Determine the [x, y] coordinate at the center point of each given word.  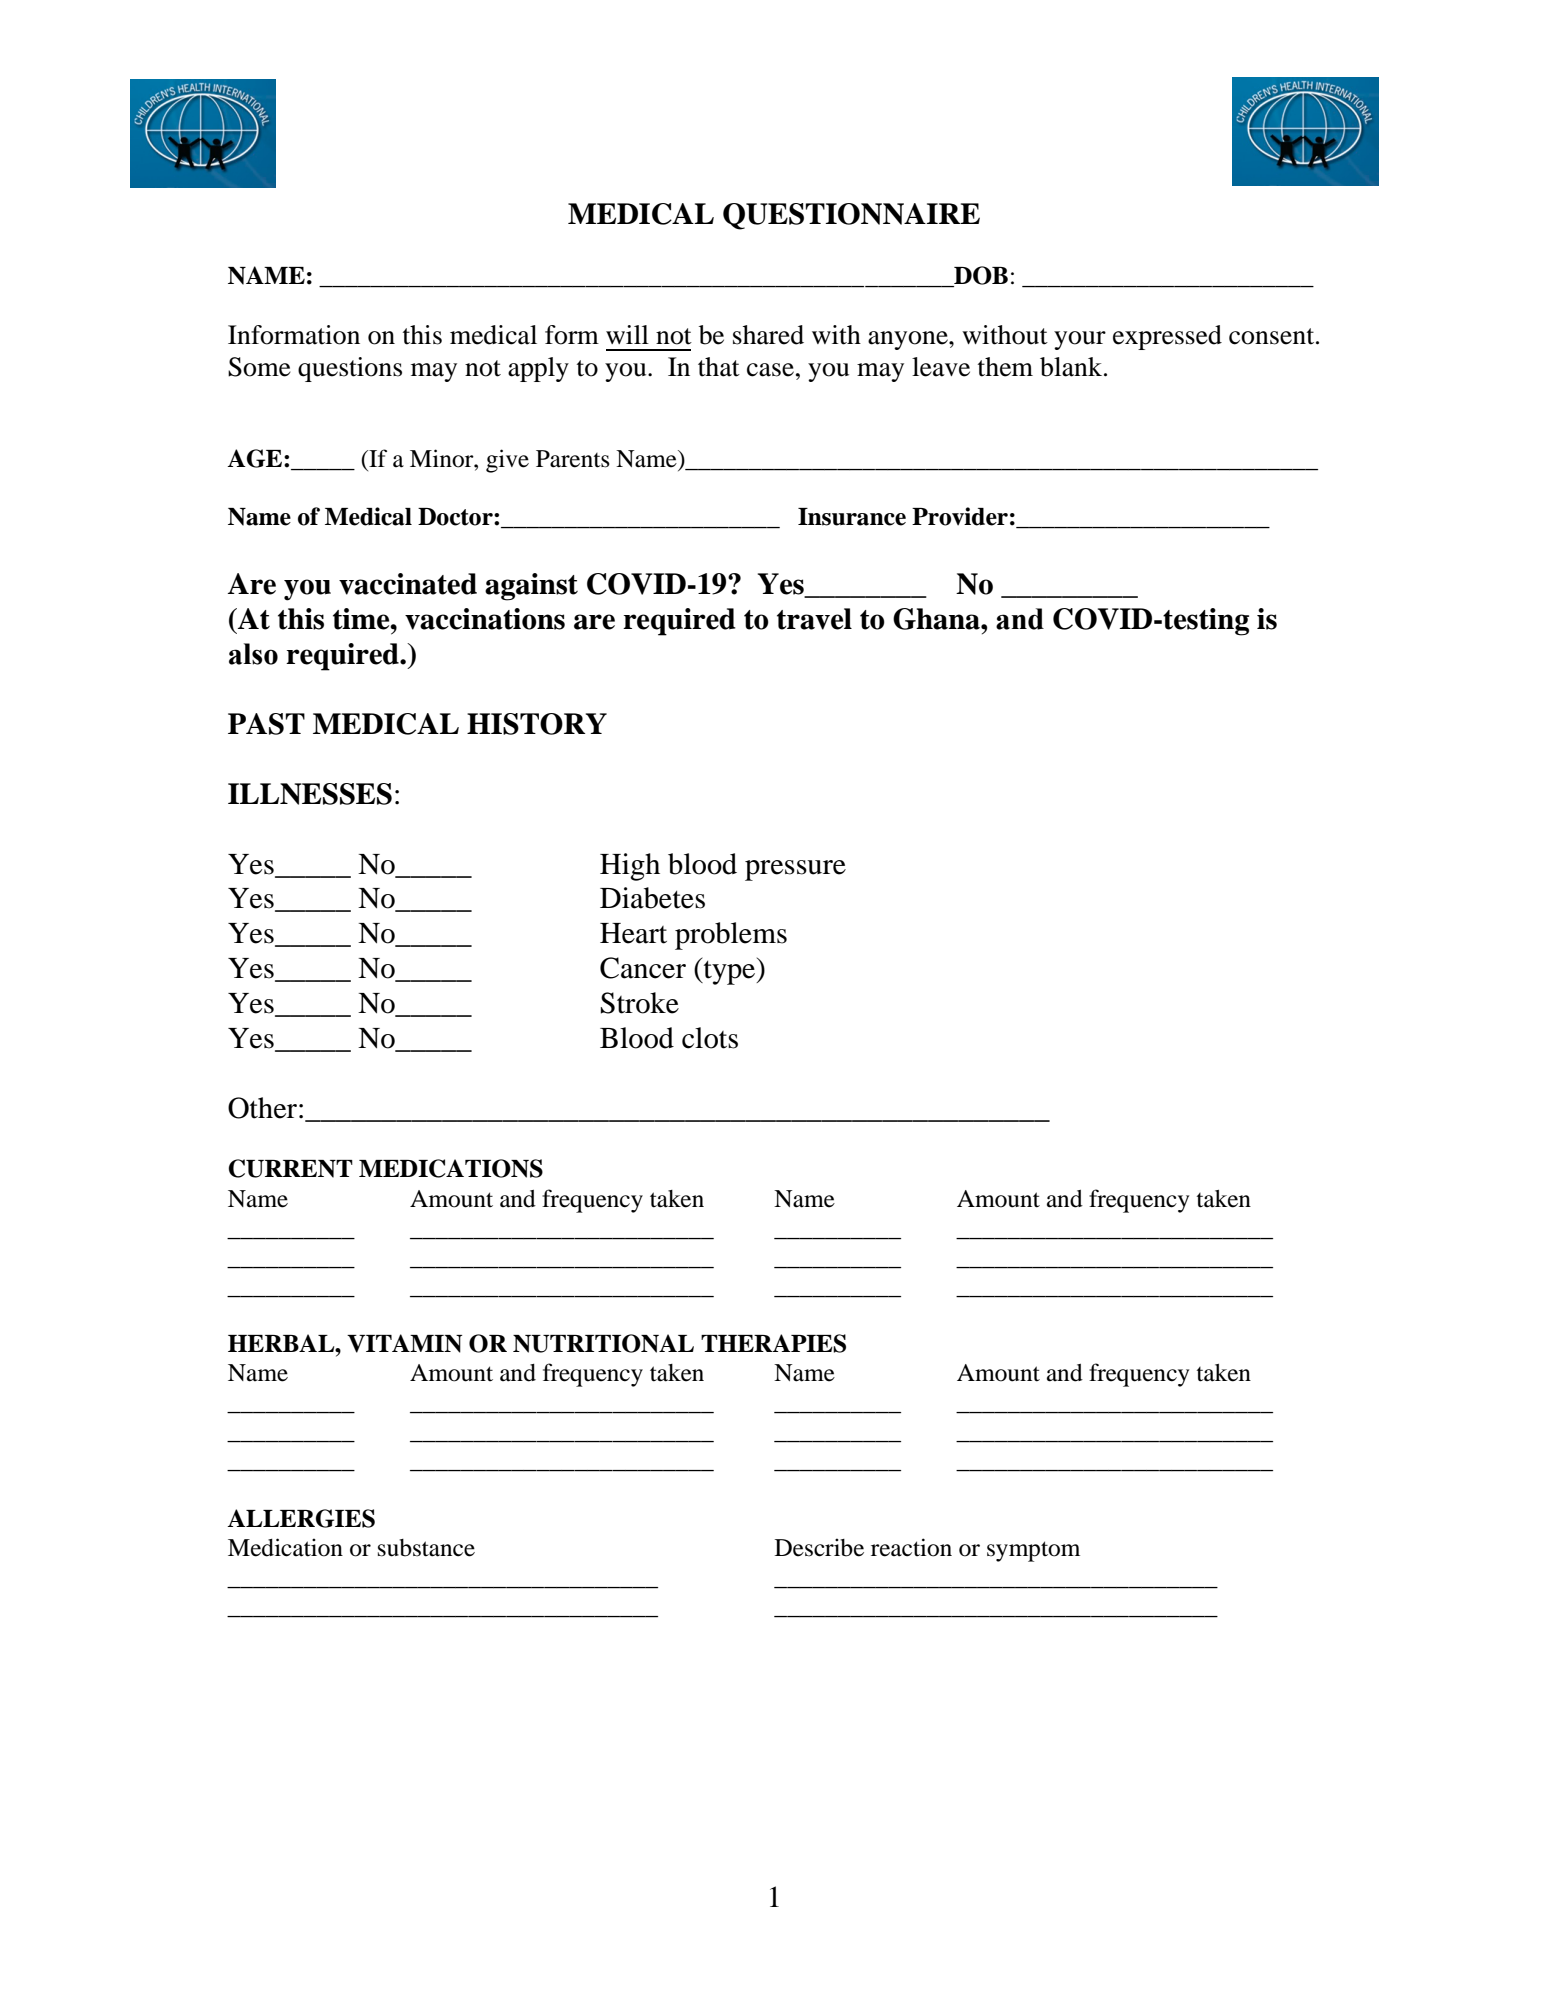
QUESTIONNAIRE [851, 216]
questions [350, 369]
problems [731, 936]
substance [426, 1548]
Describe [819, 1547]
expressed [1167, 337]
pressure [795, 870]
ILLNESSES [310, 794]
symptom [1033, 1551]
